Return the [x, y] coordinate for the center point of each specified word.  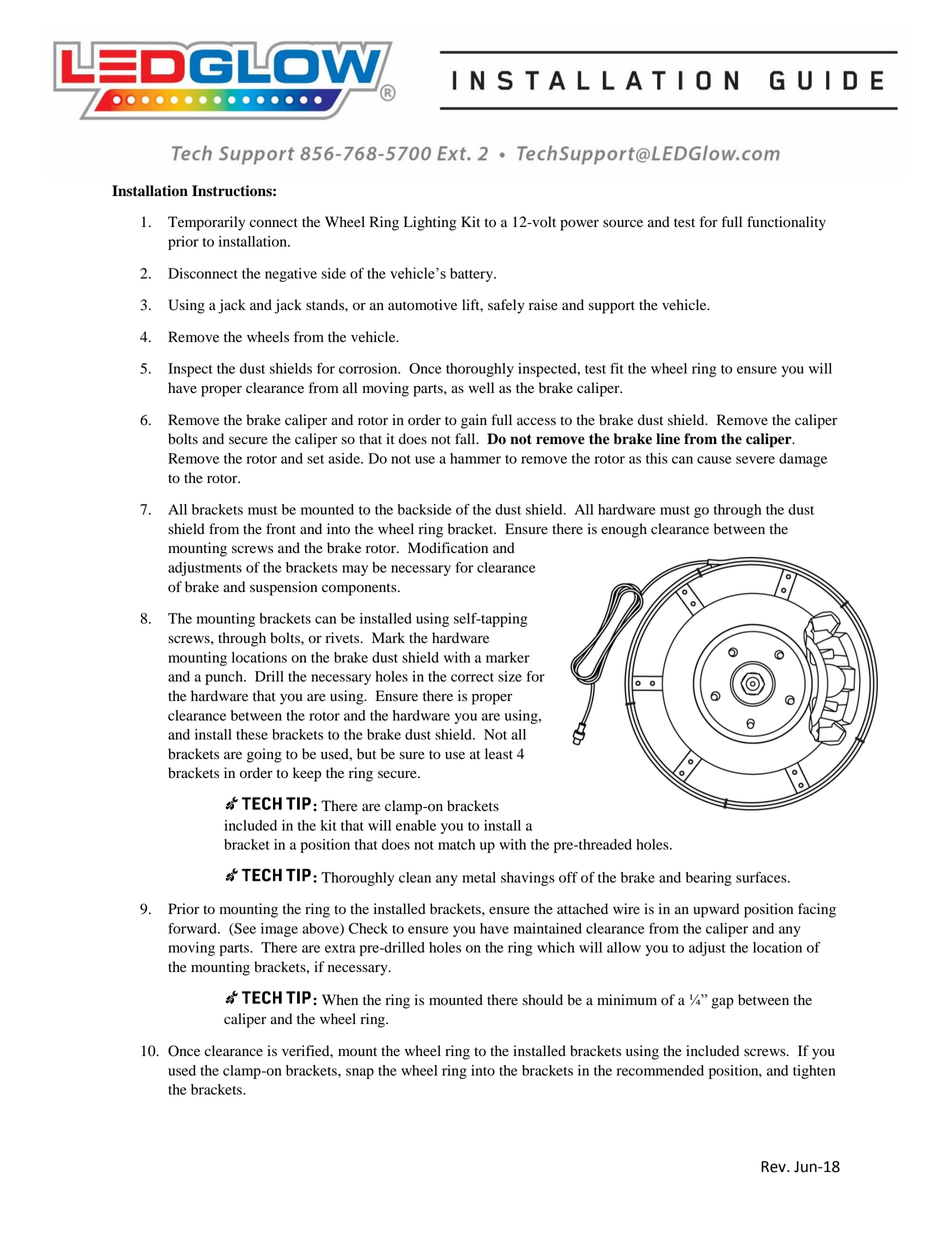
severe [755, 460]
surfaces [762, 877]
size [510, 676]
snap [360, 1073]
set [315, 459]
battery [472, 275]
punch [225, 678]
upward [716, 910]
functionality [786, 223]
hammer [475, 458]
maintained [548, 928]
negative [291, 275]
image [279, 930]
